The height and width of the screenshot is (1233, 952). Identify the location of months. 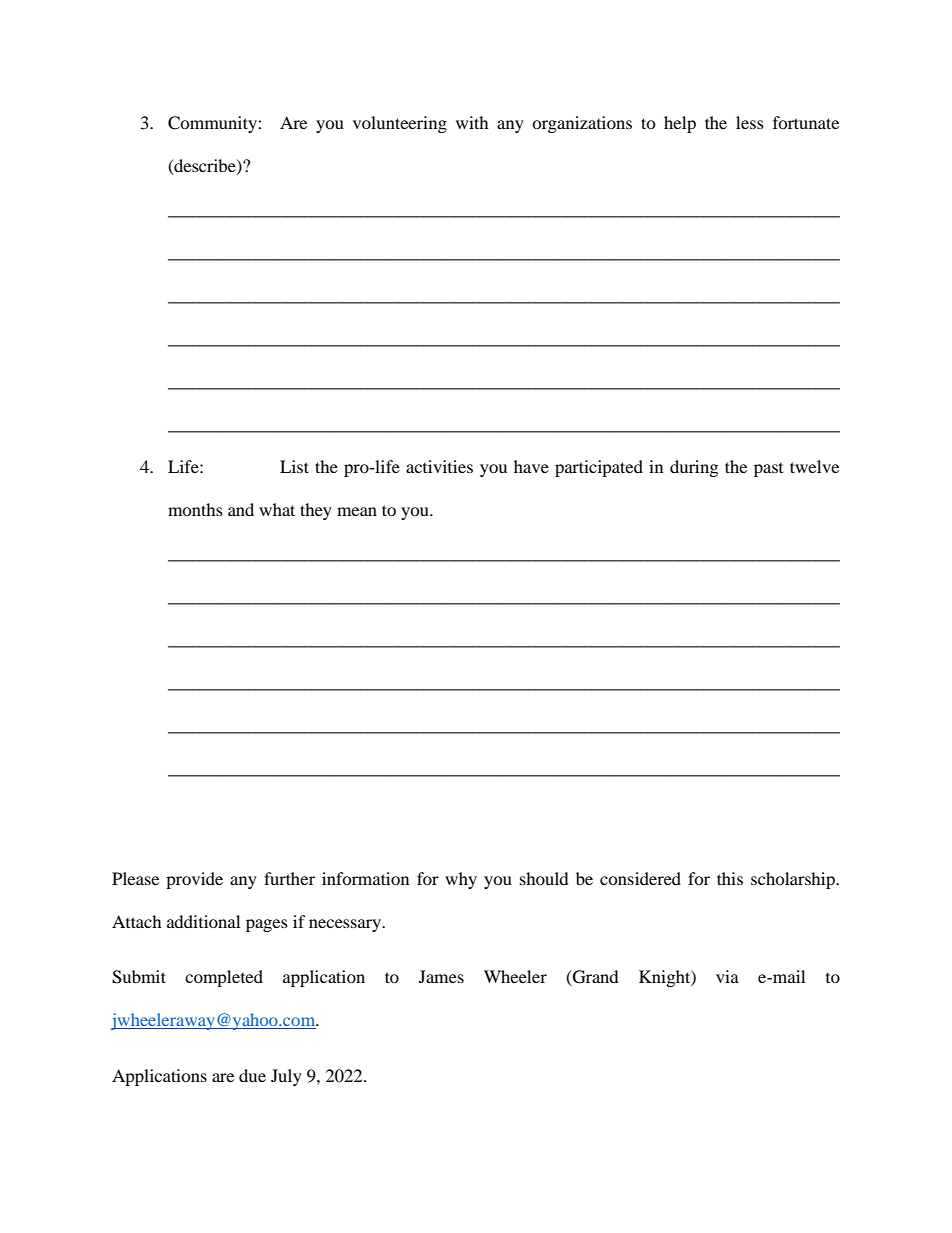
(195, 509).
